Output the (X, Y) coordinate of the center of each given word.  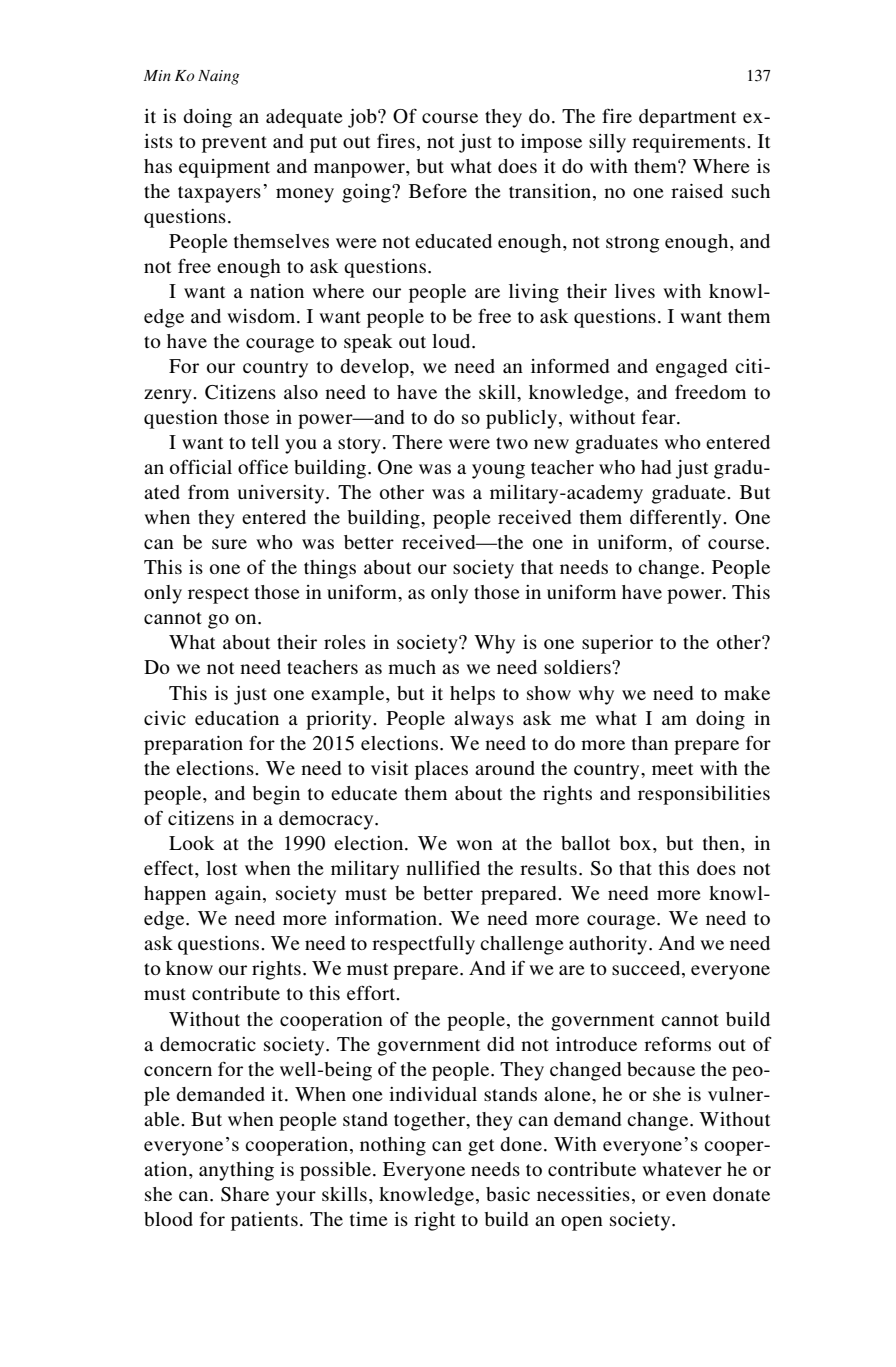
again (239, 895)
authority (609, 945)
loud (452, 341)
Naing (218, 77)
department (687, 118)
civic (165, 718)
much (412, 667)
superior (617, 644)
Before (438, 190)
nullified (443, 867)
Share (245, 1194)
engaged (691, 368)
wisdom (261, 316)
